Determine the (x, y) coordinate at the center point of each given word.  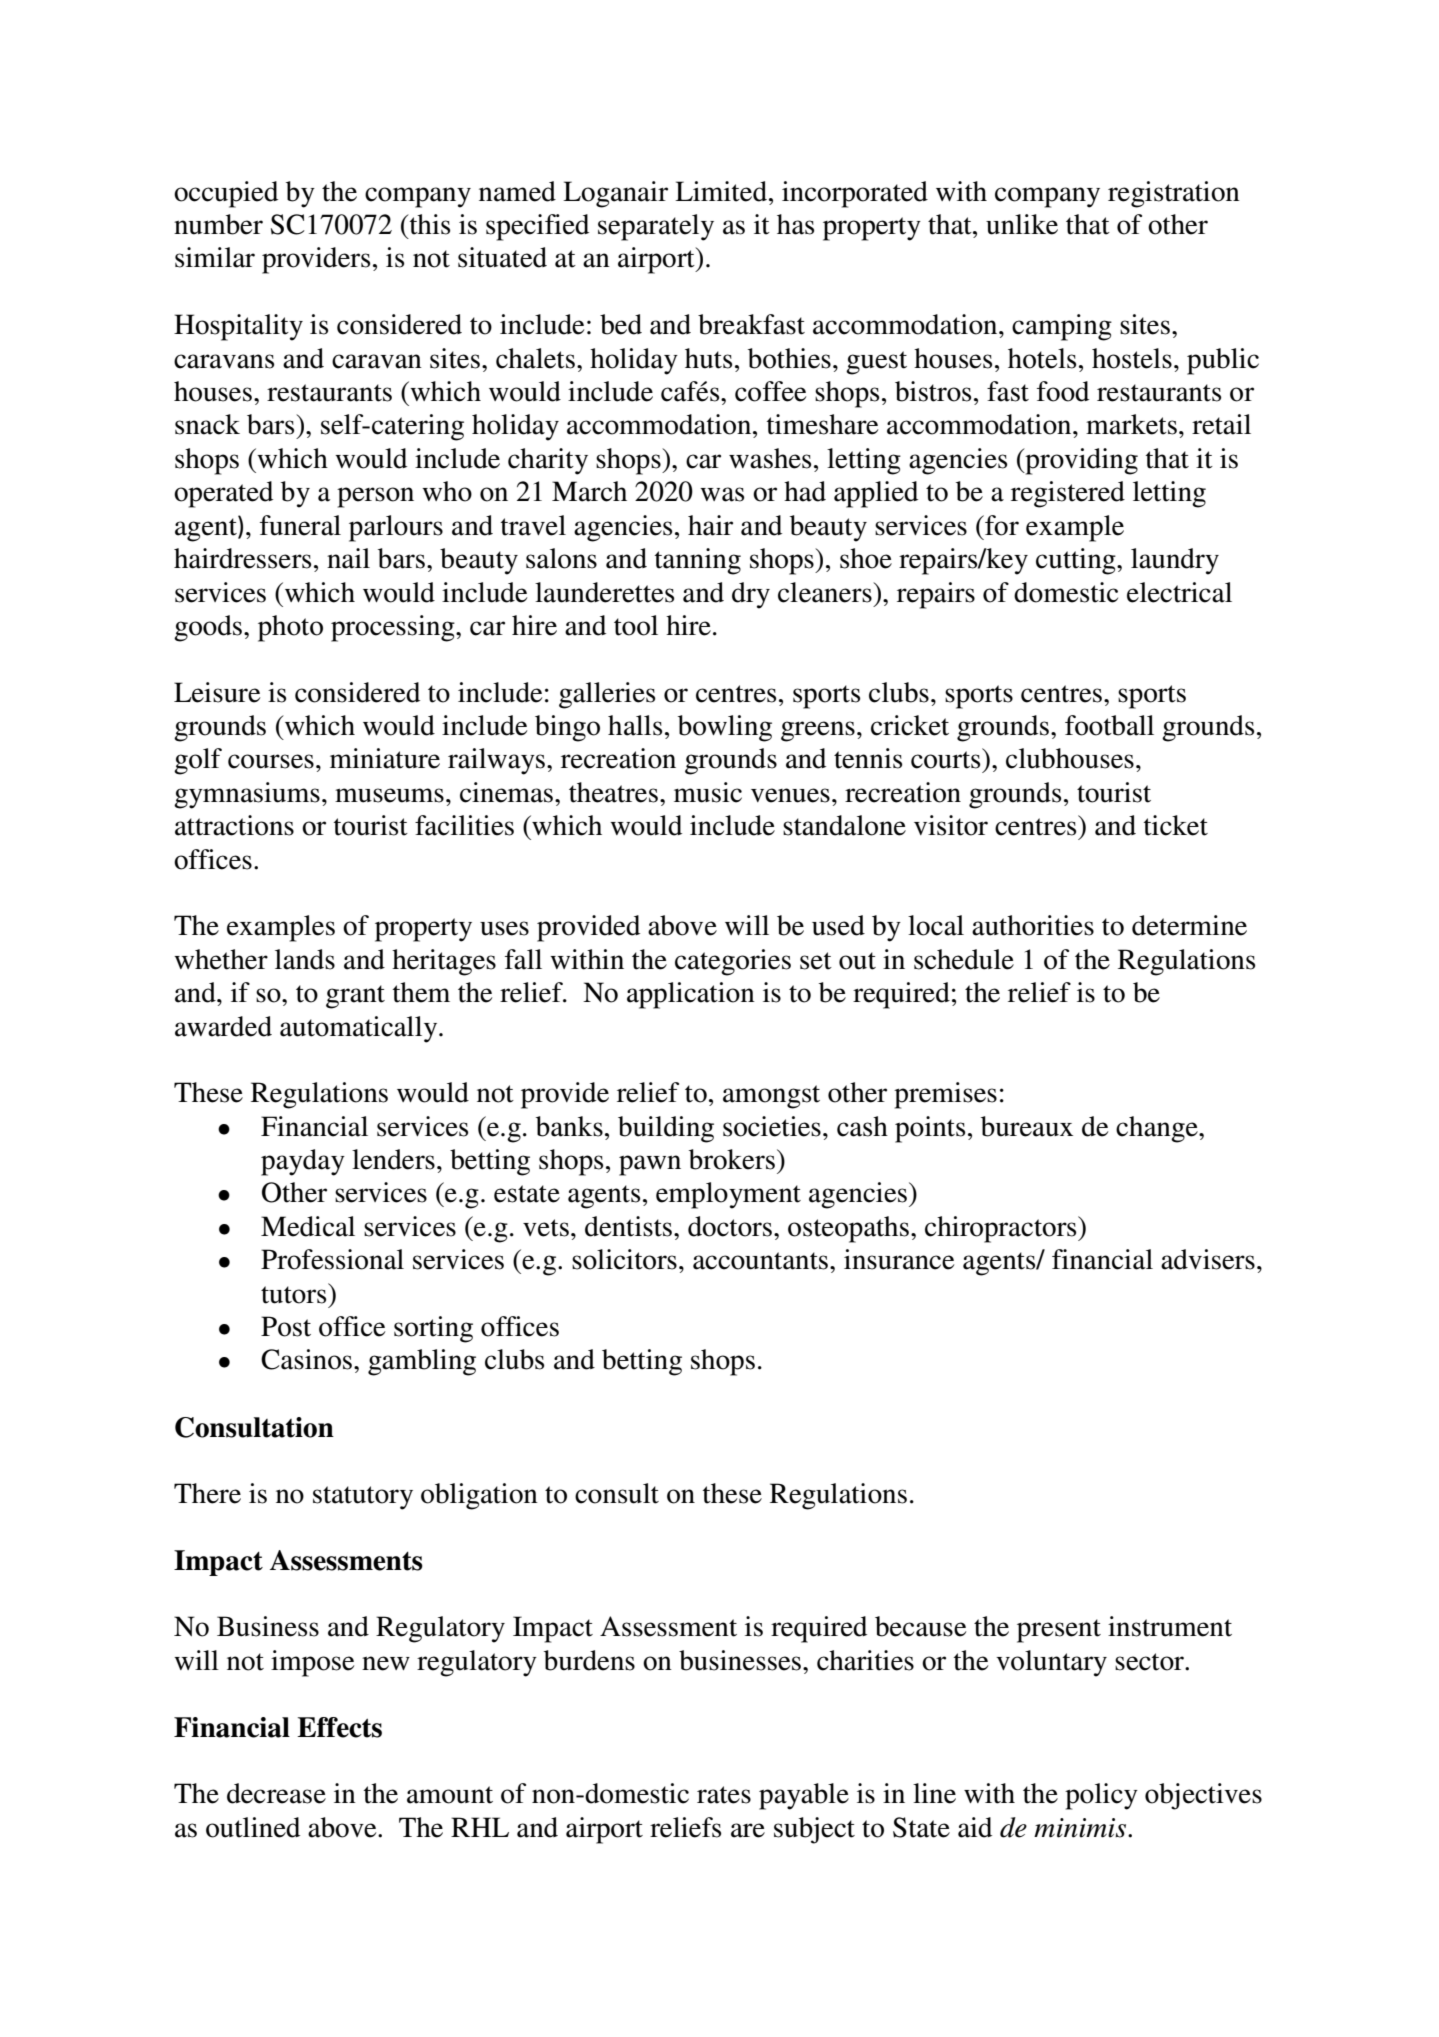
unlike (1022, 224)
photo (290, 628)
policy (1101, 1796)
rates (724, 1795)
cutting (1077, 561)
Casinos (306, 1359)
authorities (1033, 925)
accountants (760, 1261)
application (691, 995)
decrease (276, 1793)
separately (656, 227)
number (218, 224)
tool (636, 625)
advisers (1208, 1259)
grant (355, 997)
